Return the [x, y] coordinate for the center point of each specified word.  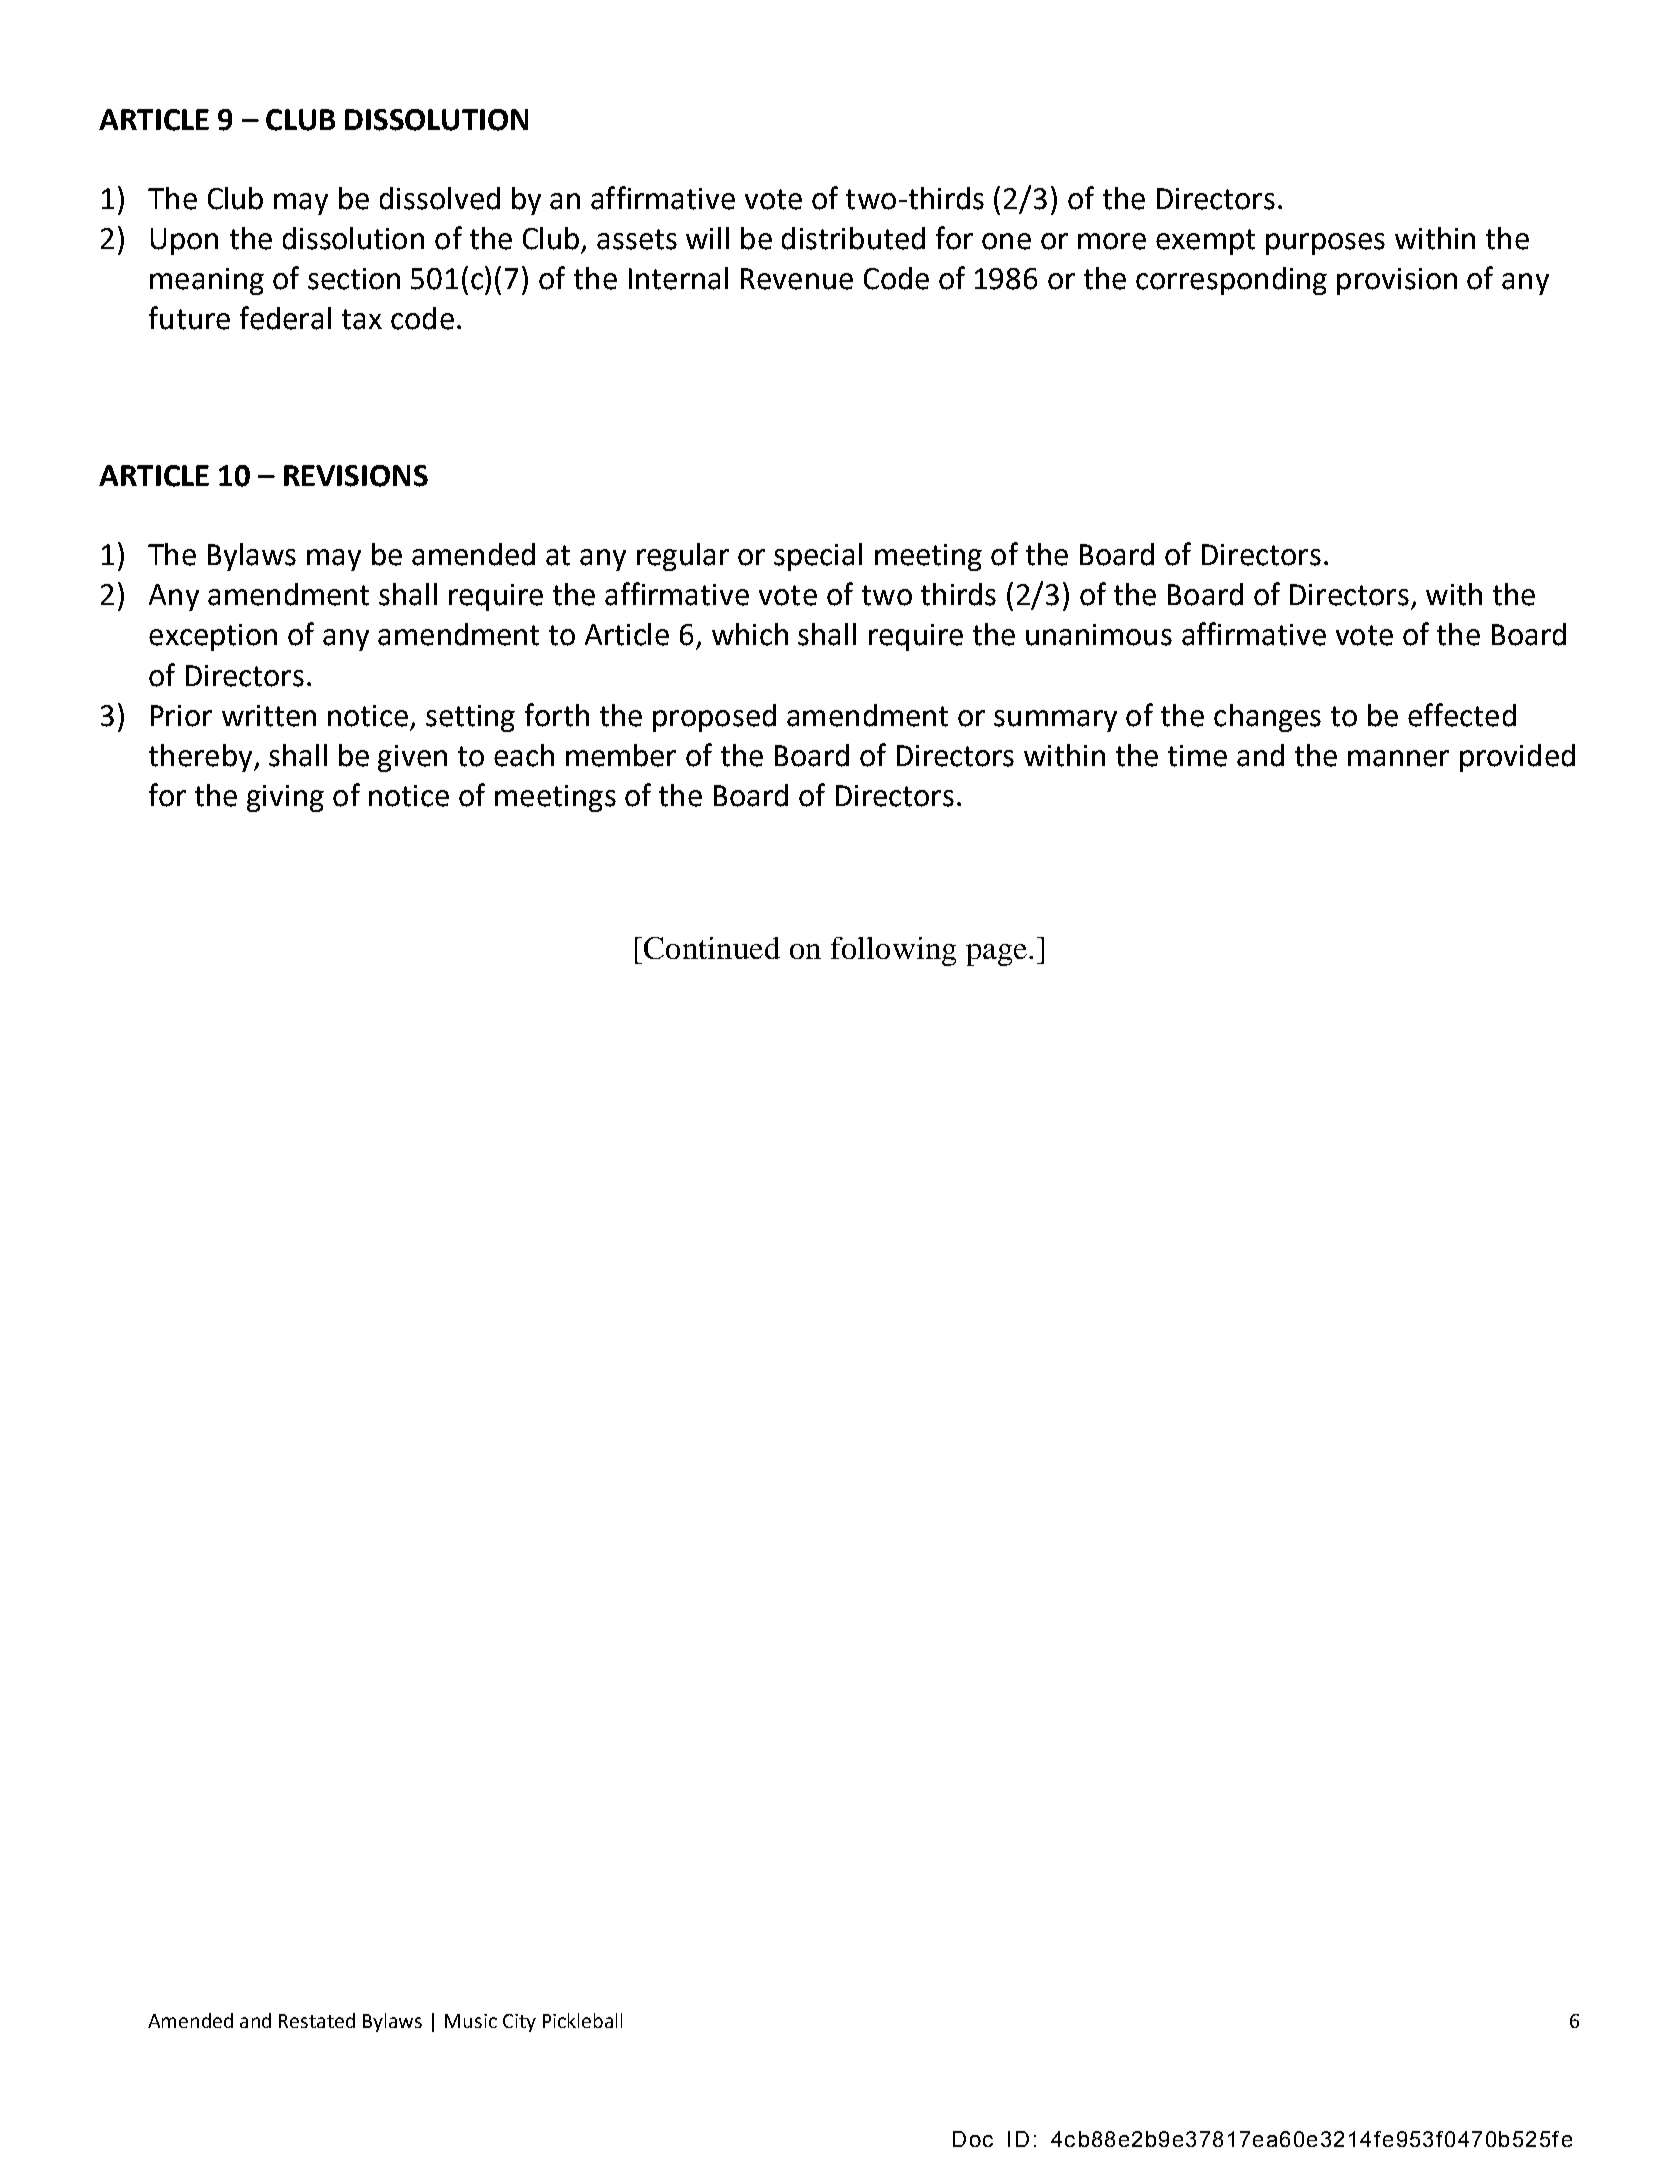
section [354, 279]
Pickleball [582, 2020]
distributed [853, 238]
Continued [712, 948]
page [996, 955]
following [893, 951]
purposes [1325, 244]
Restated [317, 2020]
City [519, 2023]
